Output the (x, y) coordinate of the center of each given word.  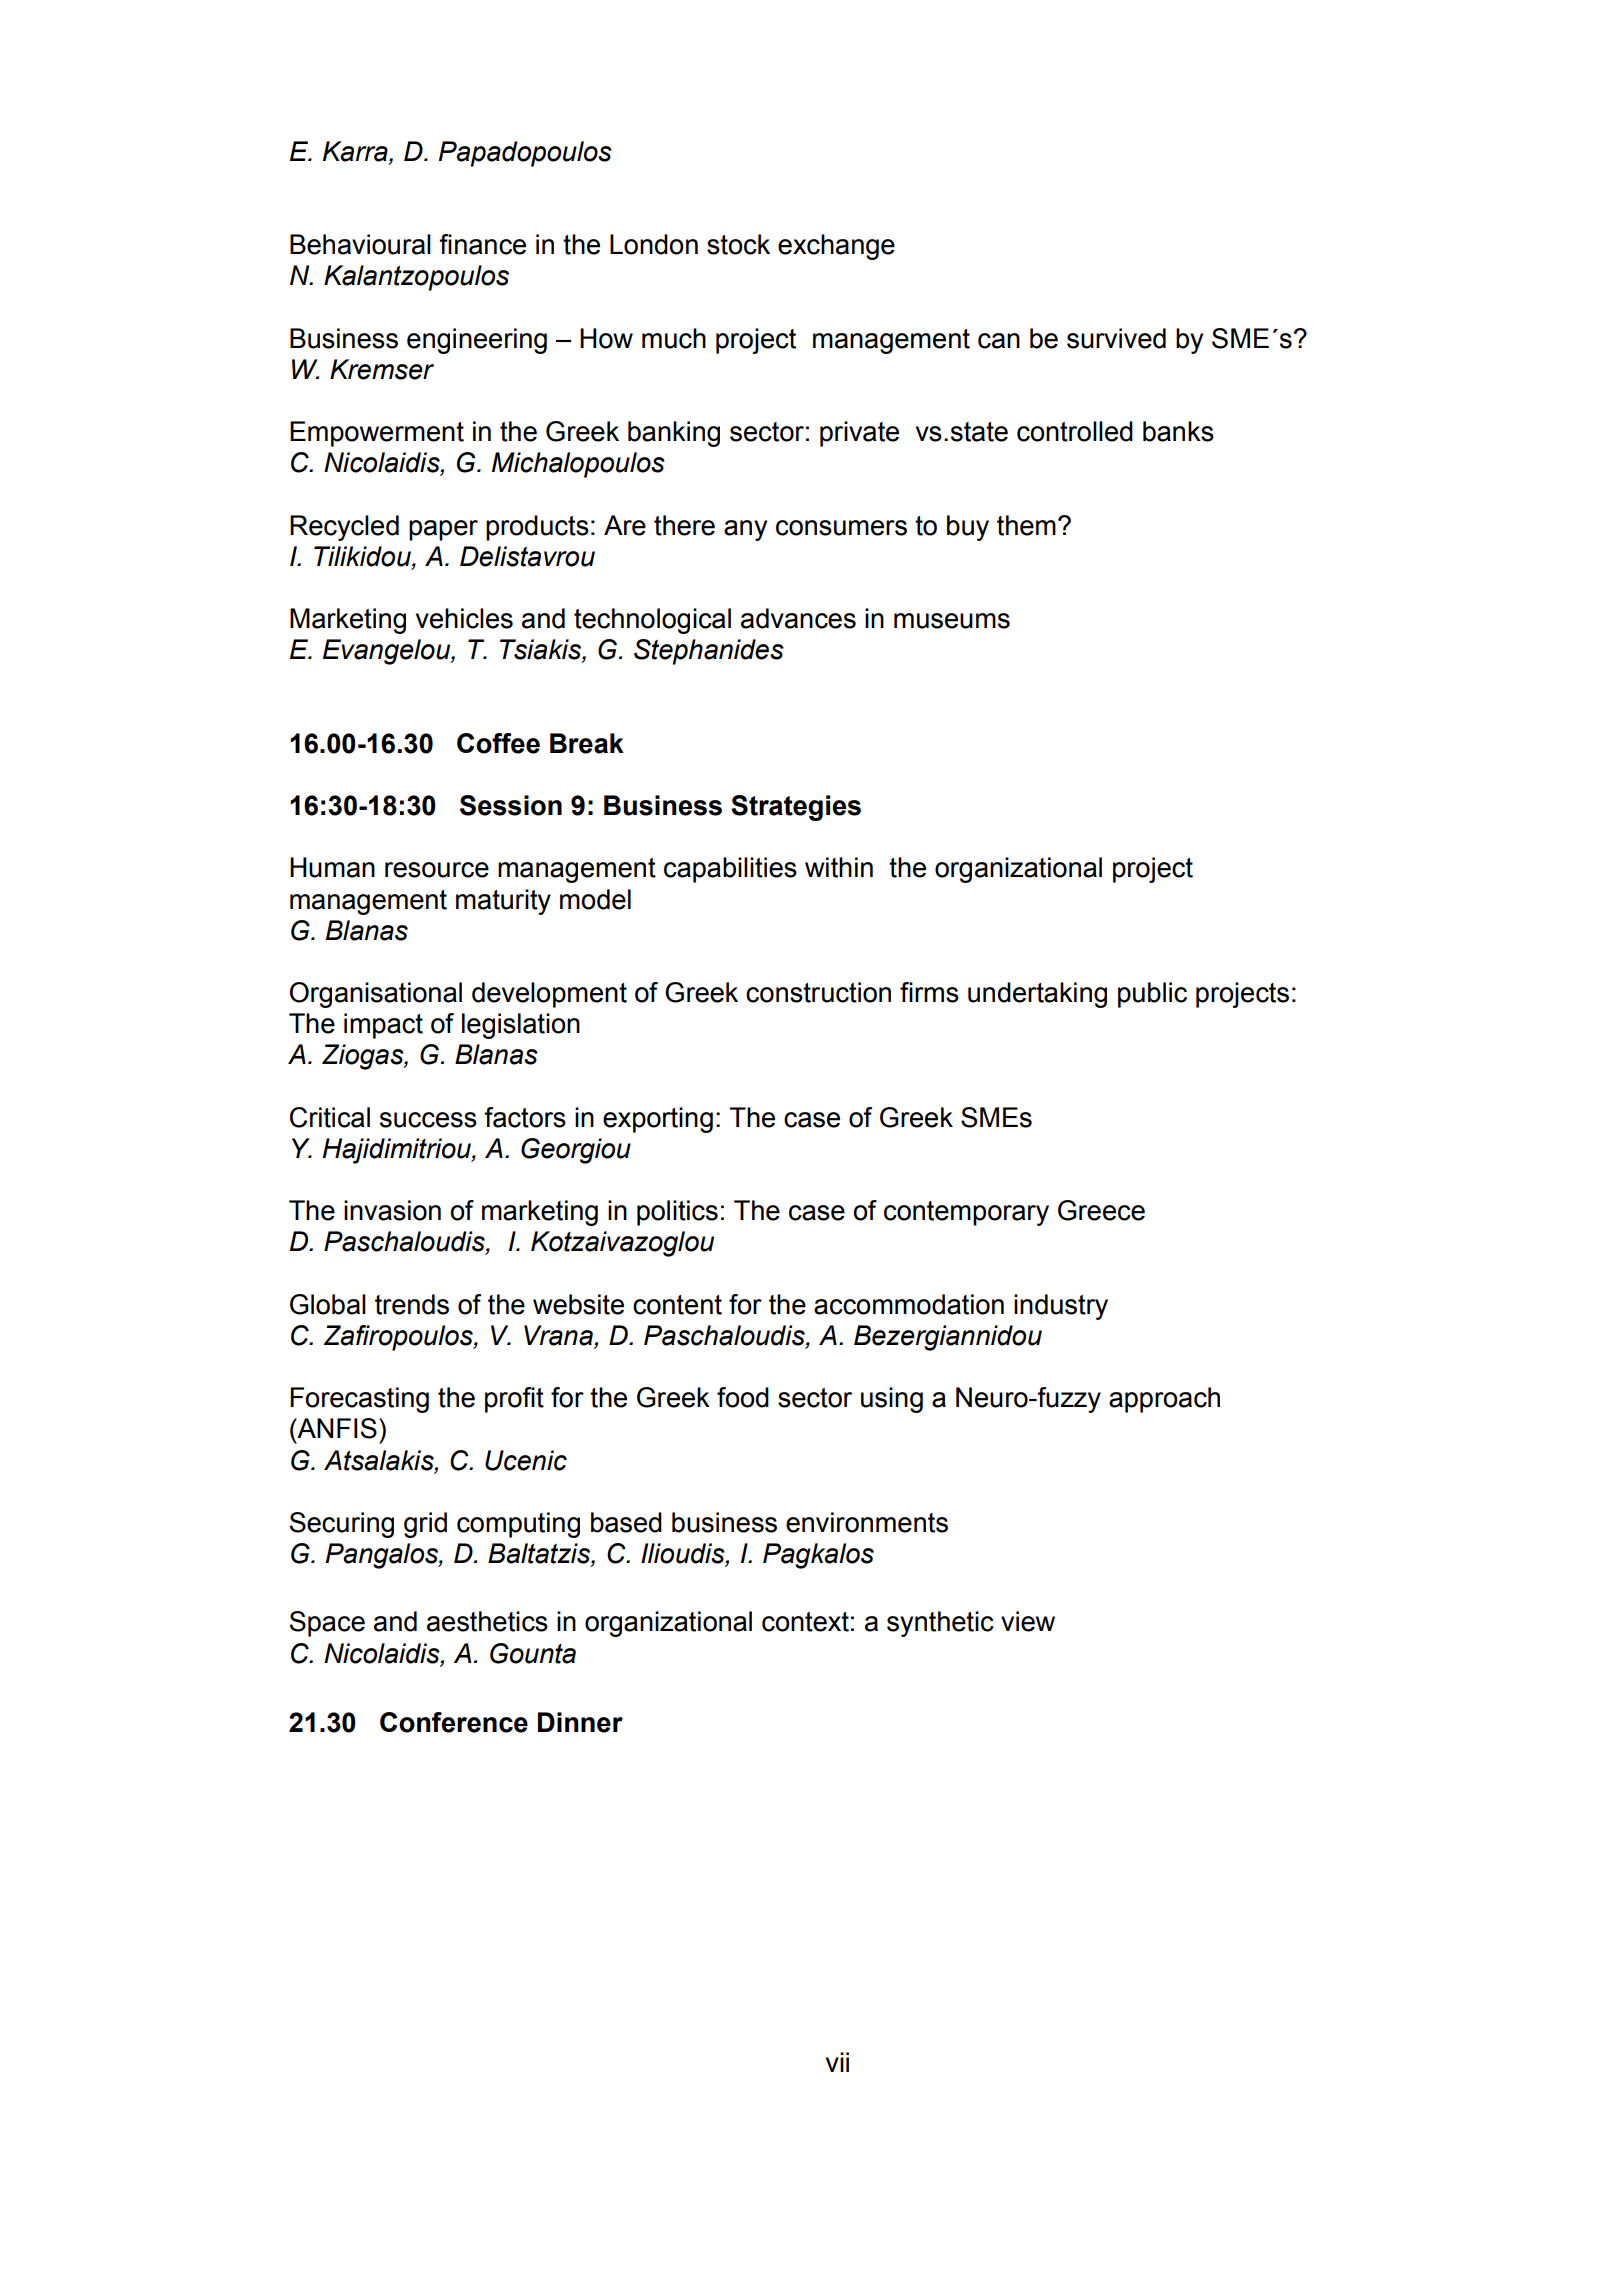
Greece (1101, 1210)
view (1028, 1621)
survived (1116, 338)
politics (677, 1213)
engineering (477, 341)
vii (837, 2062)
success (428, 1120)
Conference (454, 1722)
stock (738, 244)
